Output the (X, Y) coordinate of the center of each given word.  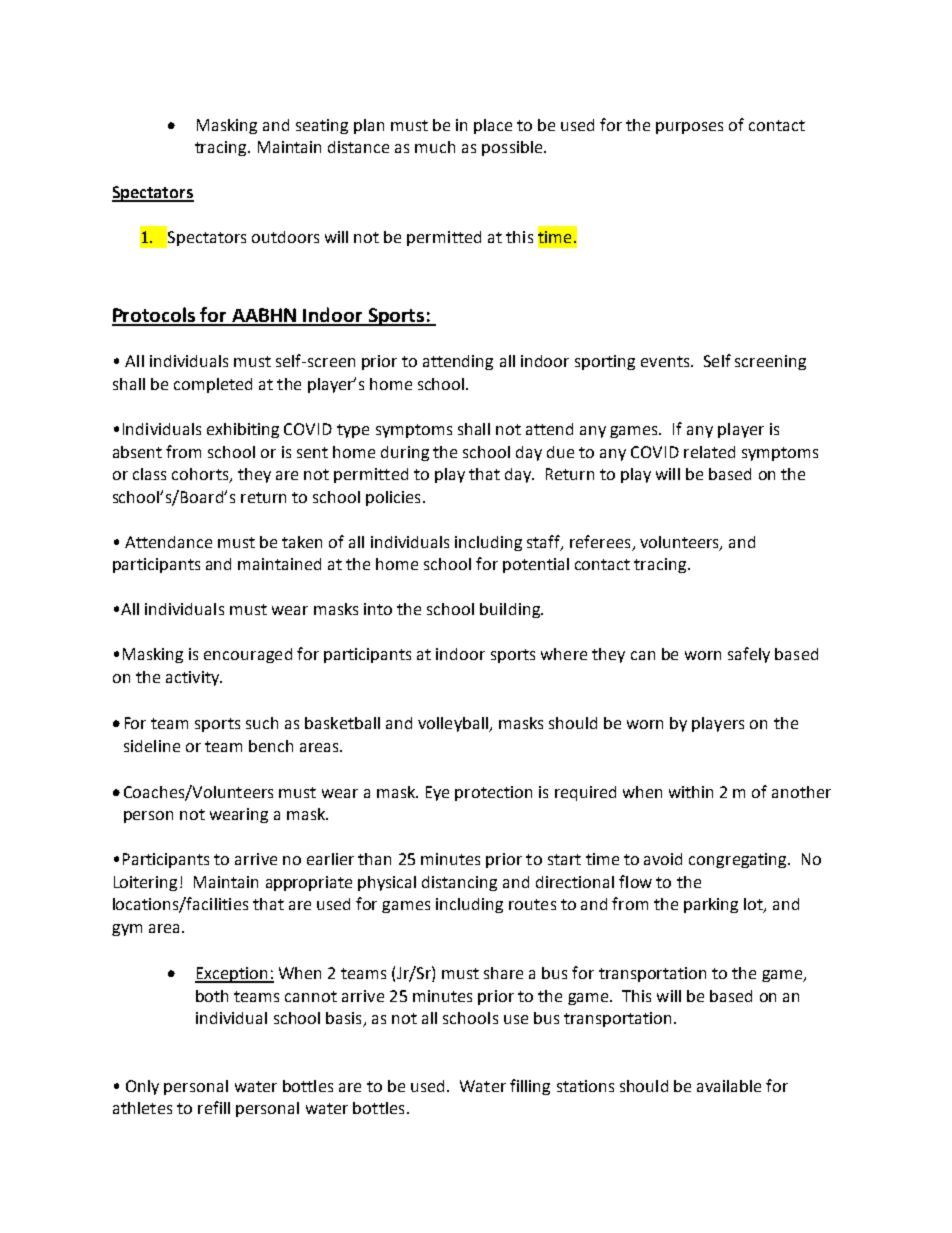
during (405, 453)
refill (214, 1107)
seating (322, 126)
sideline (152, 746)
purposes (689, 128)
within (691, 792)
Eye (437, 793)
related (709, 452)
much (435, 147)
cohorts (201, 475)
